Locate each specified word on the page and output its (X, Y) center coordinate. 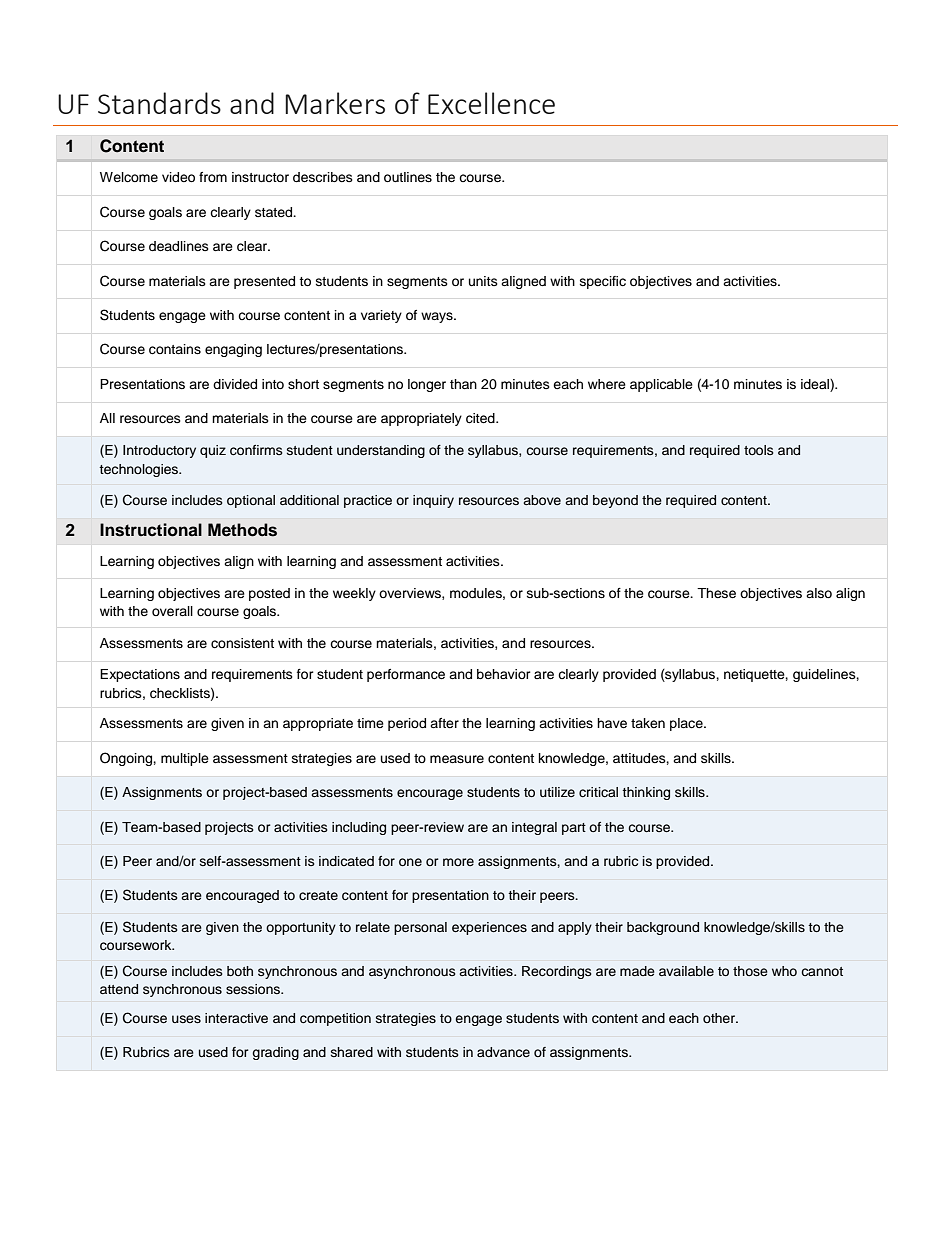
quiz (213, 451)
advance (503, 1052)
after (444, 723)
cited (481, 418)
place (687, 724)
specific (603, 282)
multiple (185, 759)
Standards (159, 103)
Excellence (491, 103)
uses (186, 1019)
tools (759, 450)
